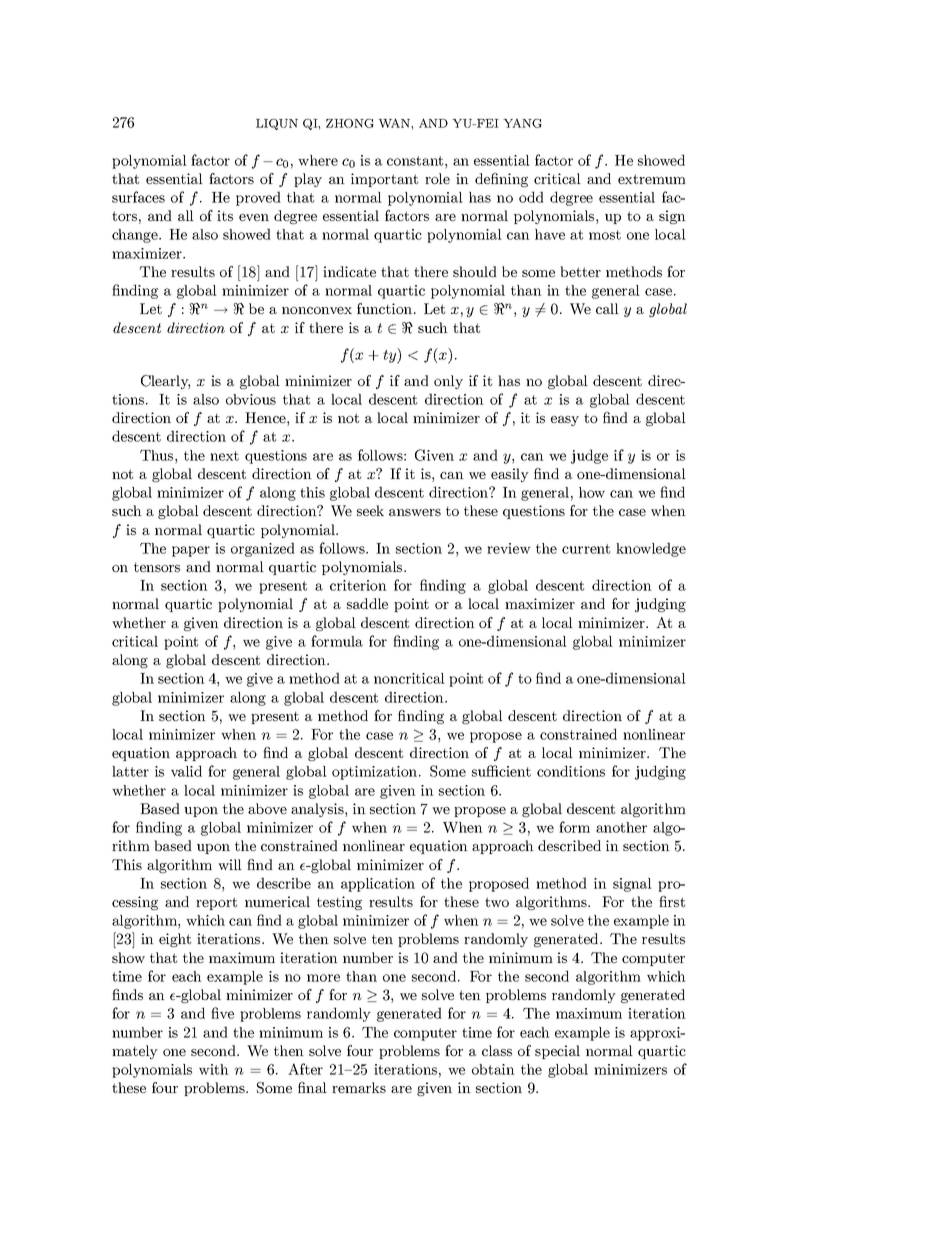 This document has height=1233, width=952. Describe the element at coordinates (621, 827) in the document. I see `another` at that location.
